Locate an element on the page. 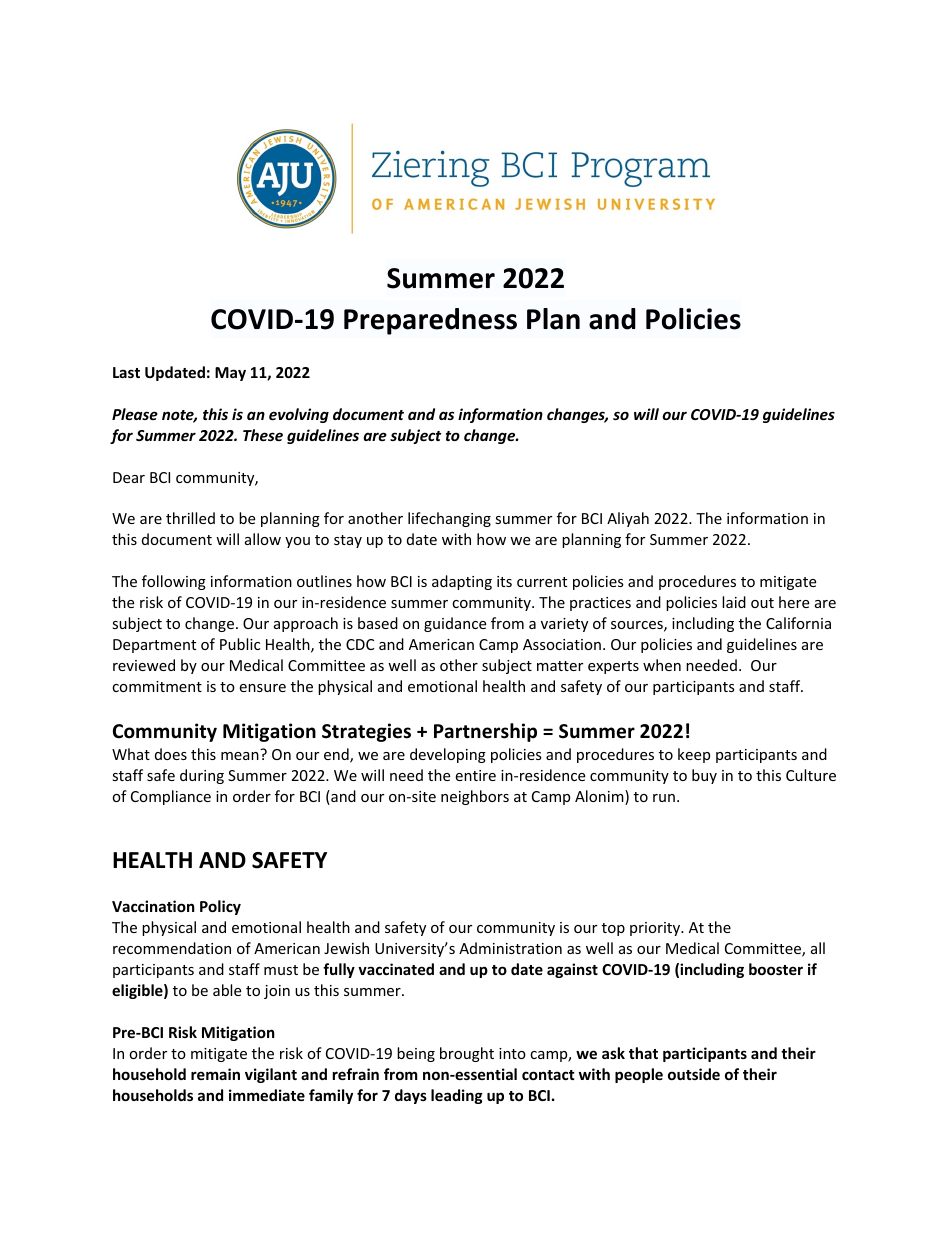  May is located at coordinates (230, 374).
